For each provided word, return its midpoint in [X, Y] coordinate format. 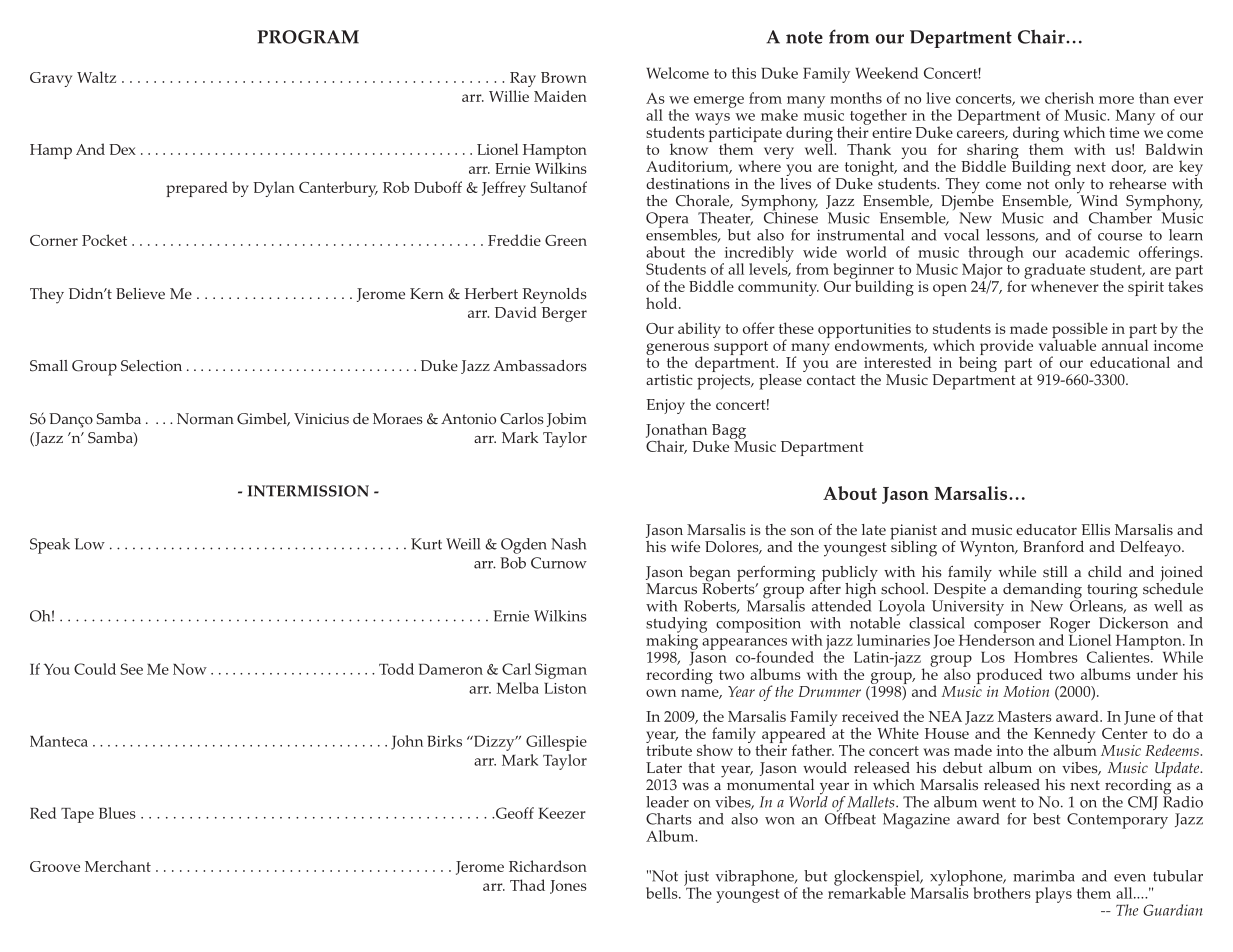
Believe [140, 293]
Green [566, 240]
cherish [1069, 98]
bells [663, 893]
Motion [1026, 691]
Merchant [118, 866]
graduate [1054, 272]
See [132, 669]
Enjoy [666, 406]
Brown [564, 77]
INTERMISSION [308, 491]
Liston [565, 688]
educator [1046, 530]
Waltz [96, 77]
